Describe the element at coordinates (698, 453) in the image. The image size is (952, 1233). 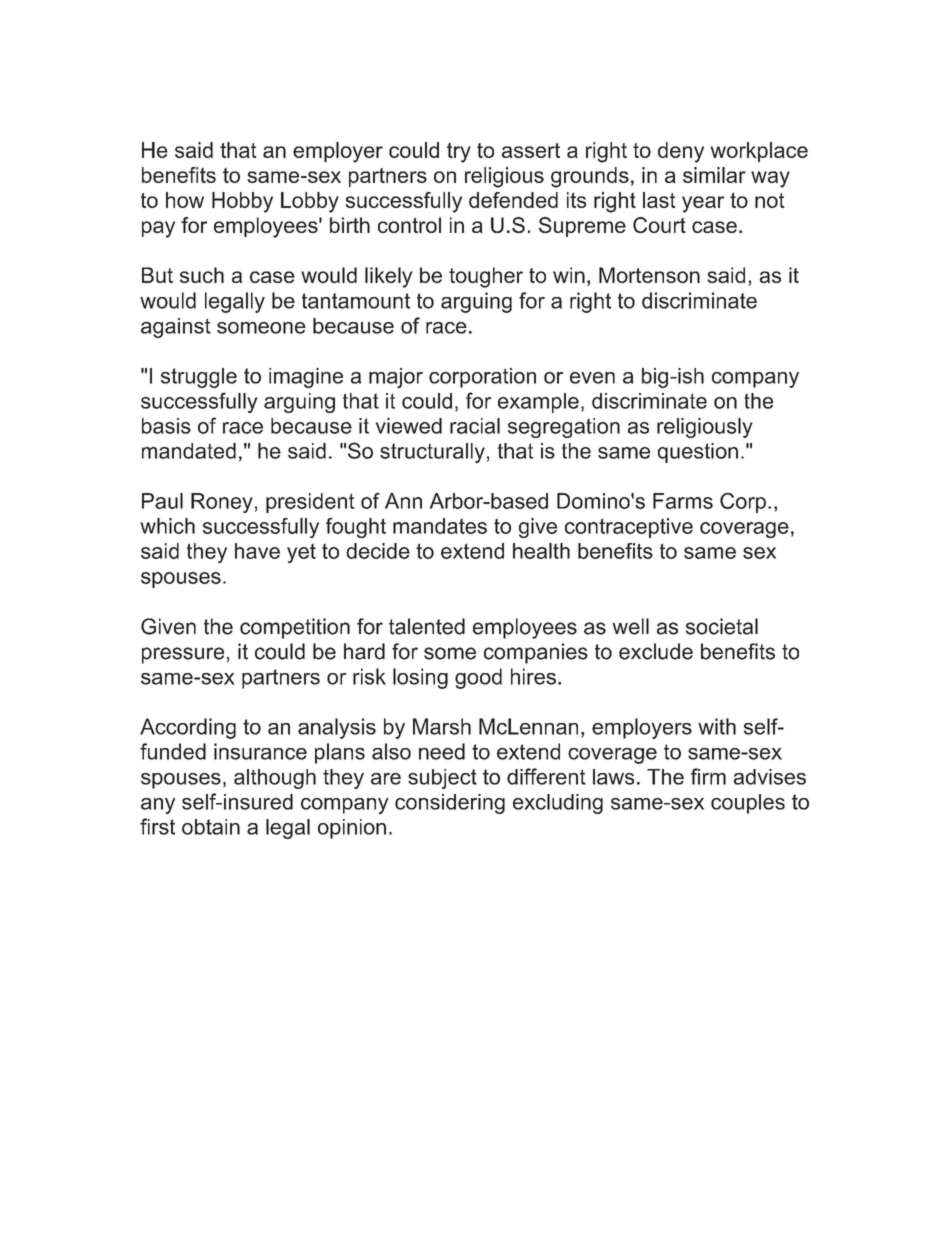
I see `question` at that location.
